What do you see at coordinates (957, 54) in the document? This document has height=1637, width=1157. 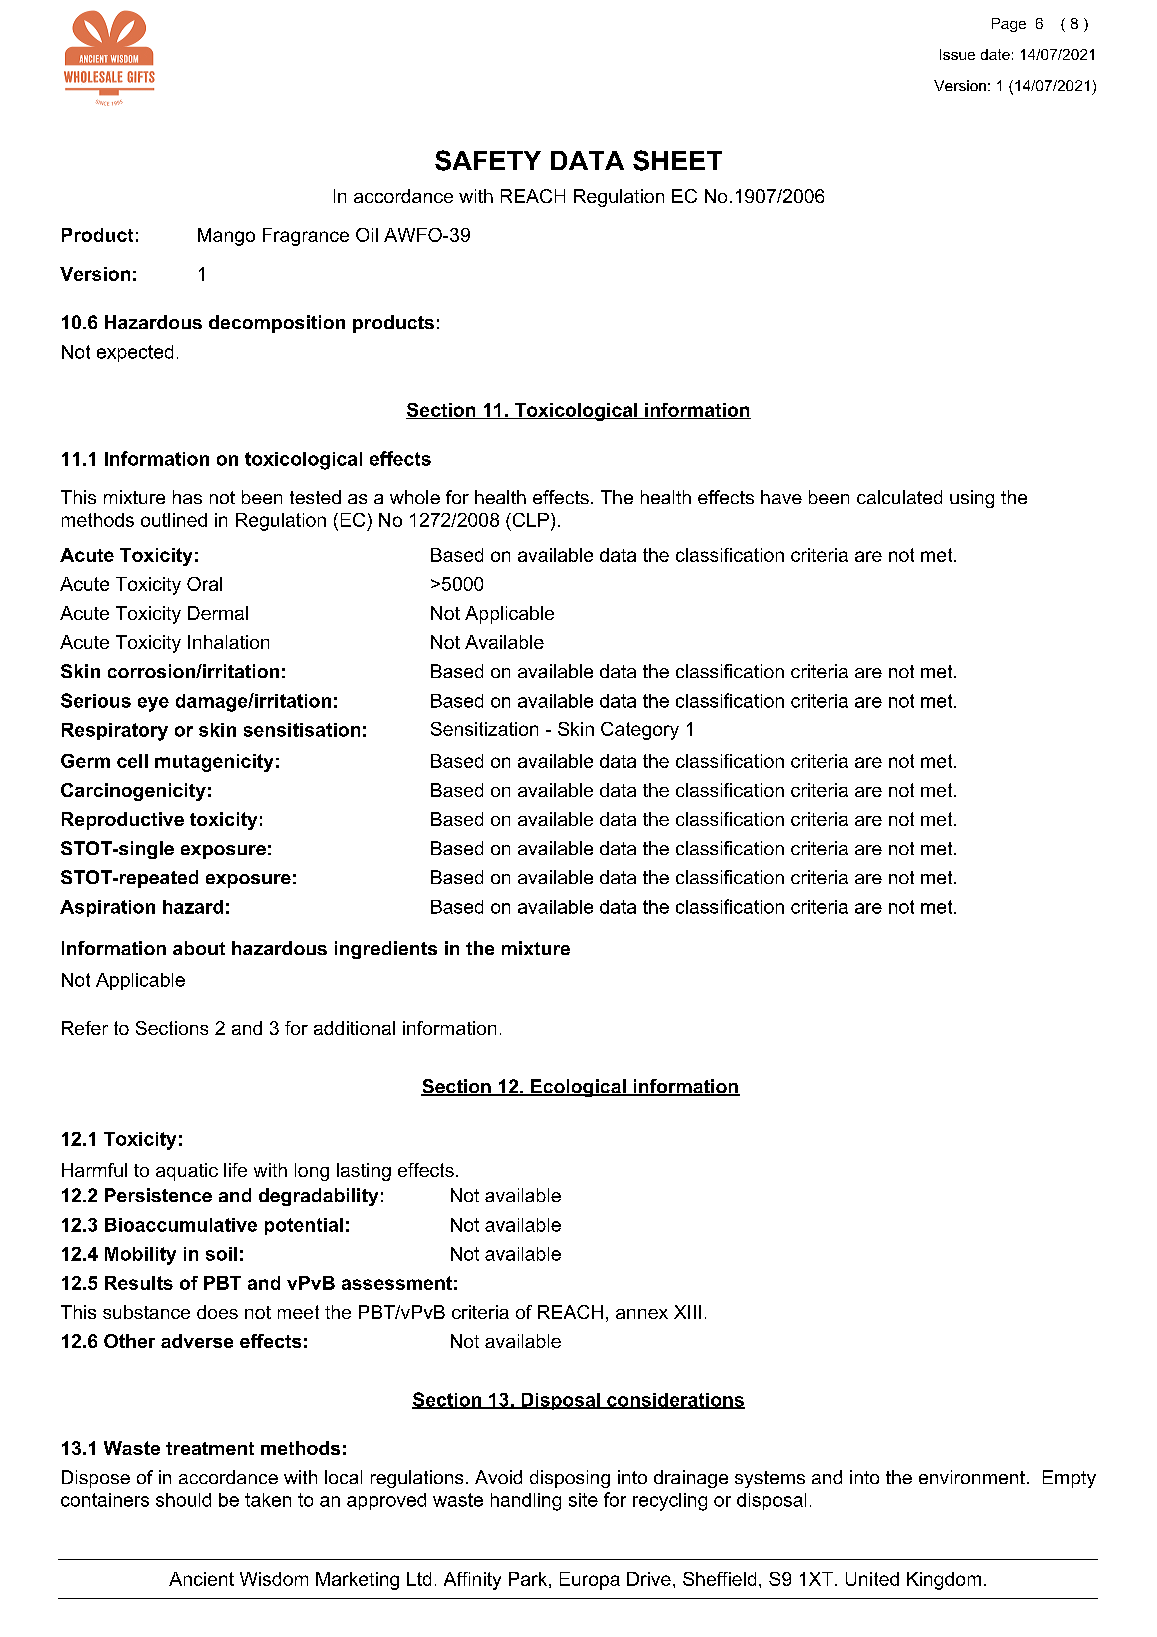 I see `Issue` at bounding box center [957, 54].
